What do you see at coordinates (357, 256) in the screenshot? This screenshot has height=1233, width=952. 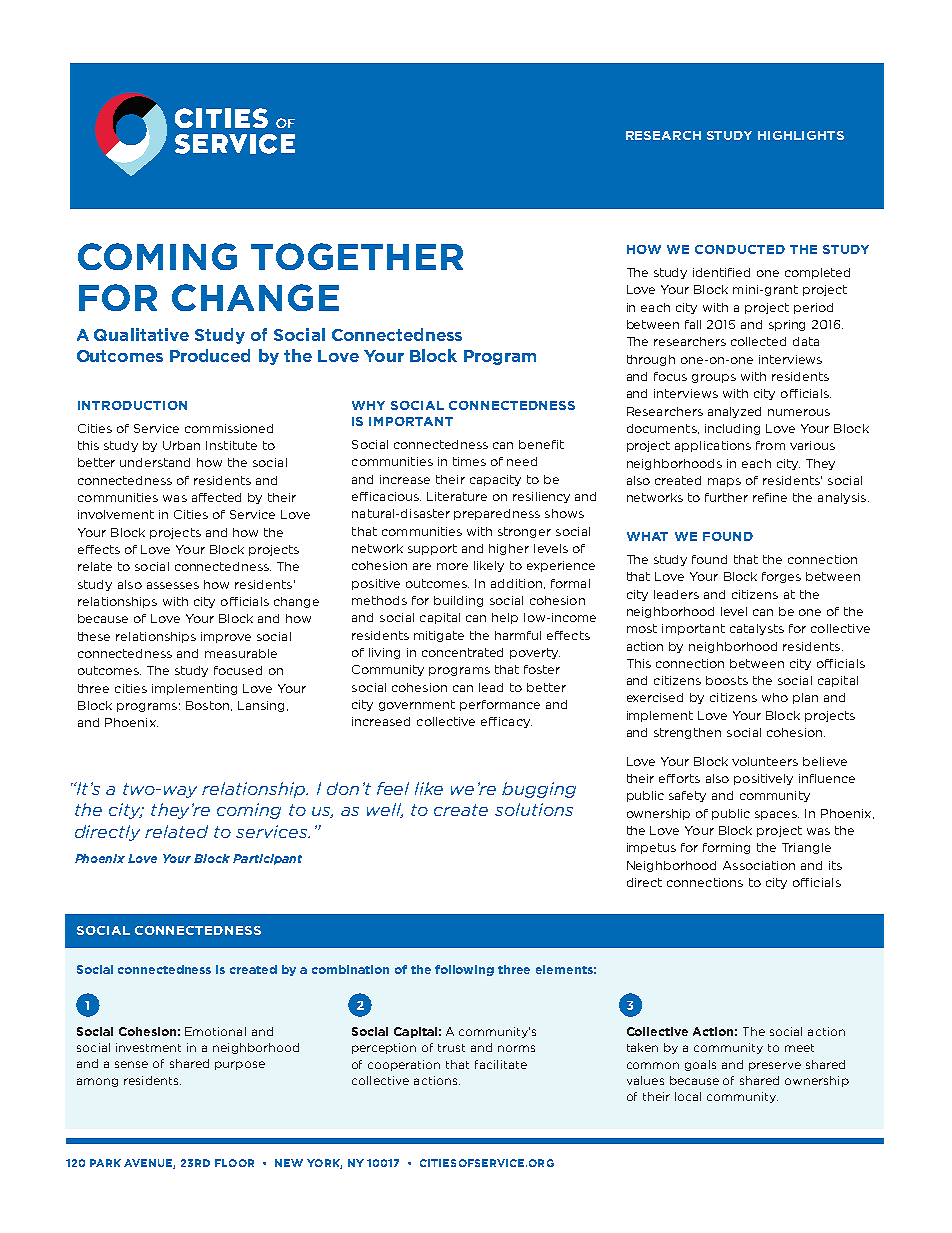 I see `TOGETHER` at bounding box center [357, 256].
